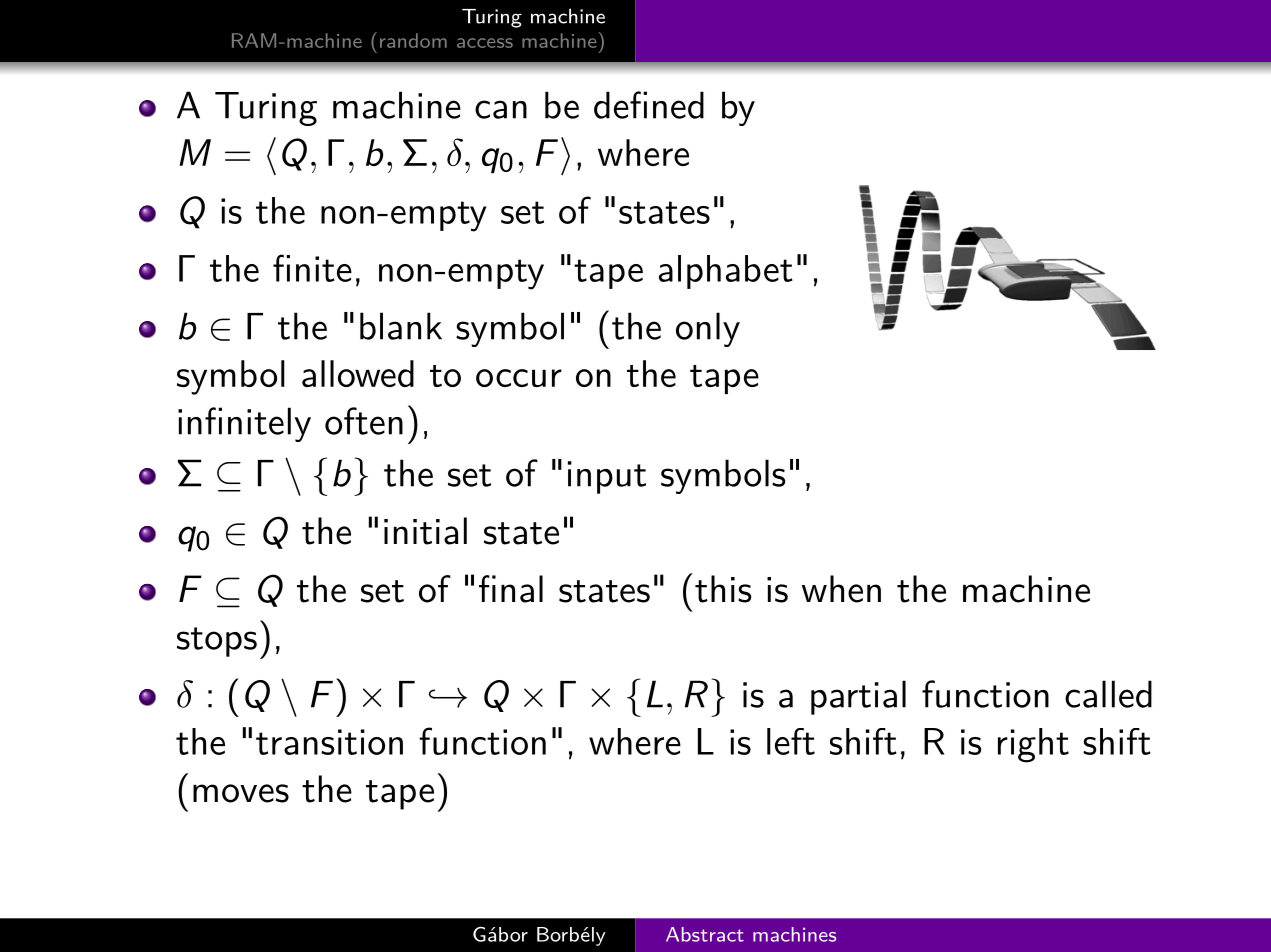 The image size is (1271, 952). What do you see at coordinates (726, 272) in the screenshot?
I see `alphabet` at bounding box center [726, 272].
